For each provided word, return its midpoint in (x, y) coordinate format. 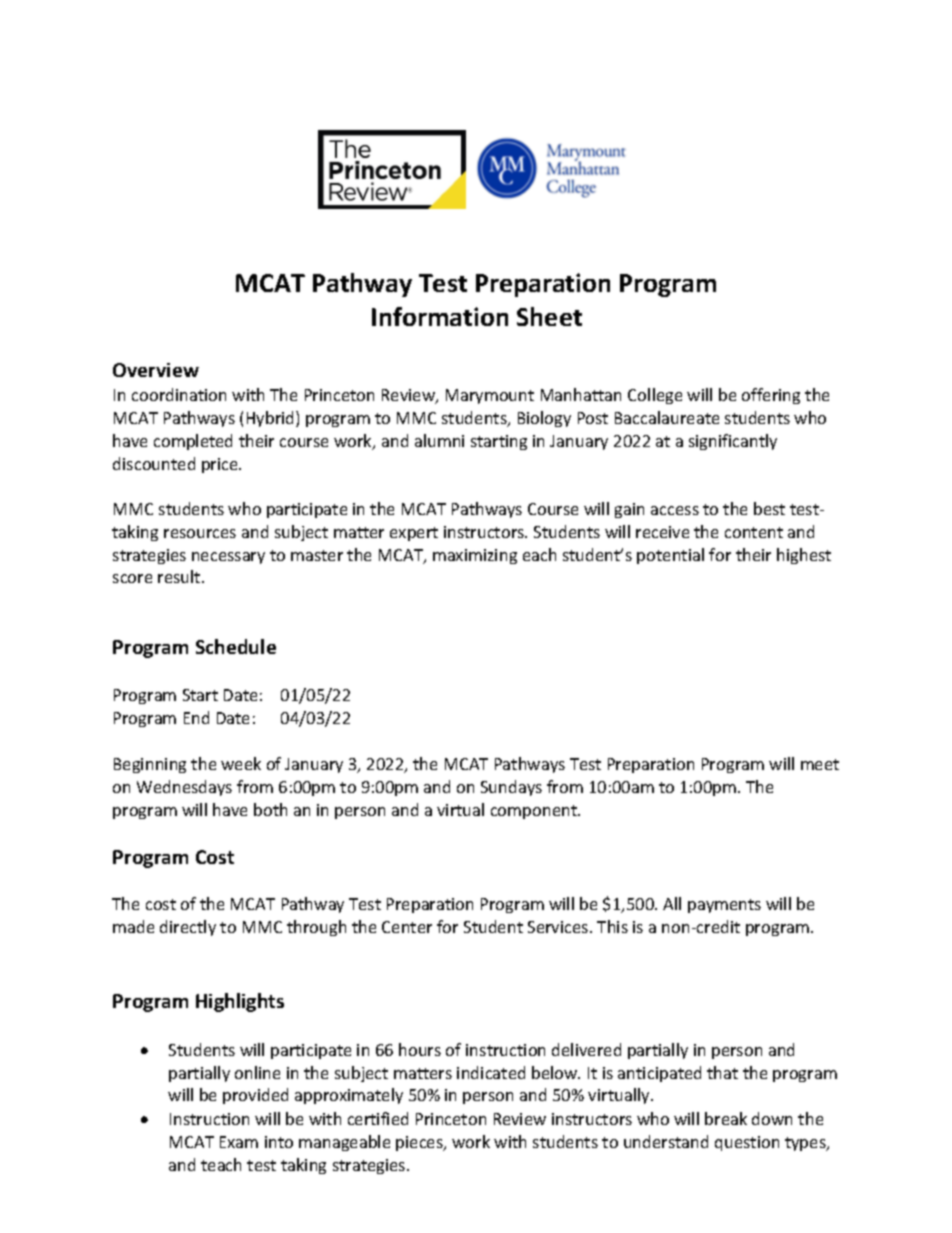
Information (440, 316)
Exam (239, 1142)
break (726, 1118)
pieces (420, 1143)
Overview (156, 370)
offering (771, 396)
